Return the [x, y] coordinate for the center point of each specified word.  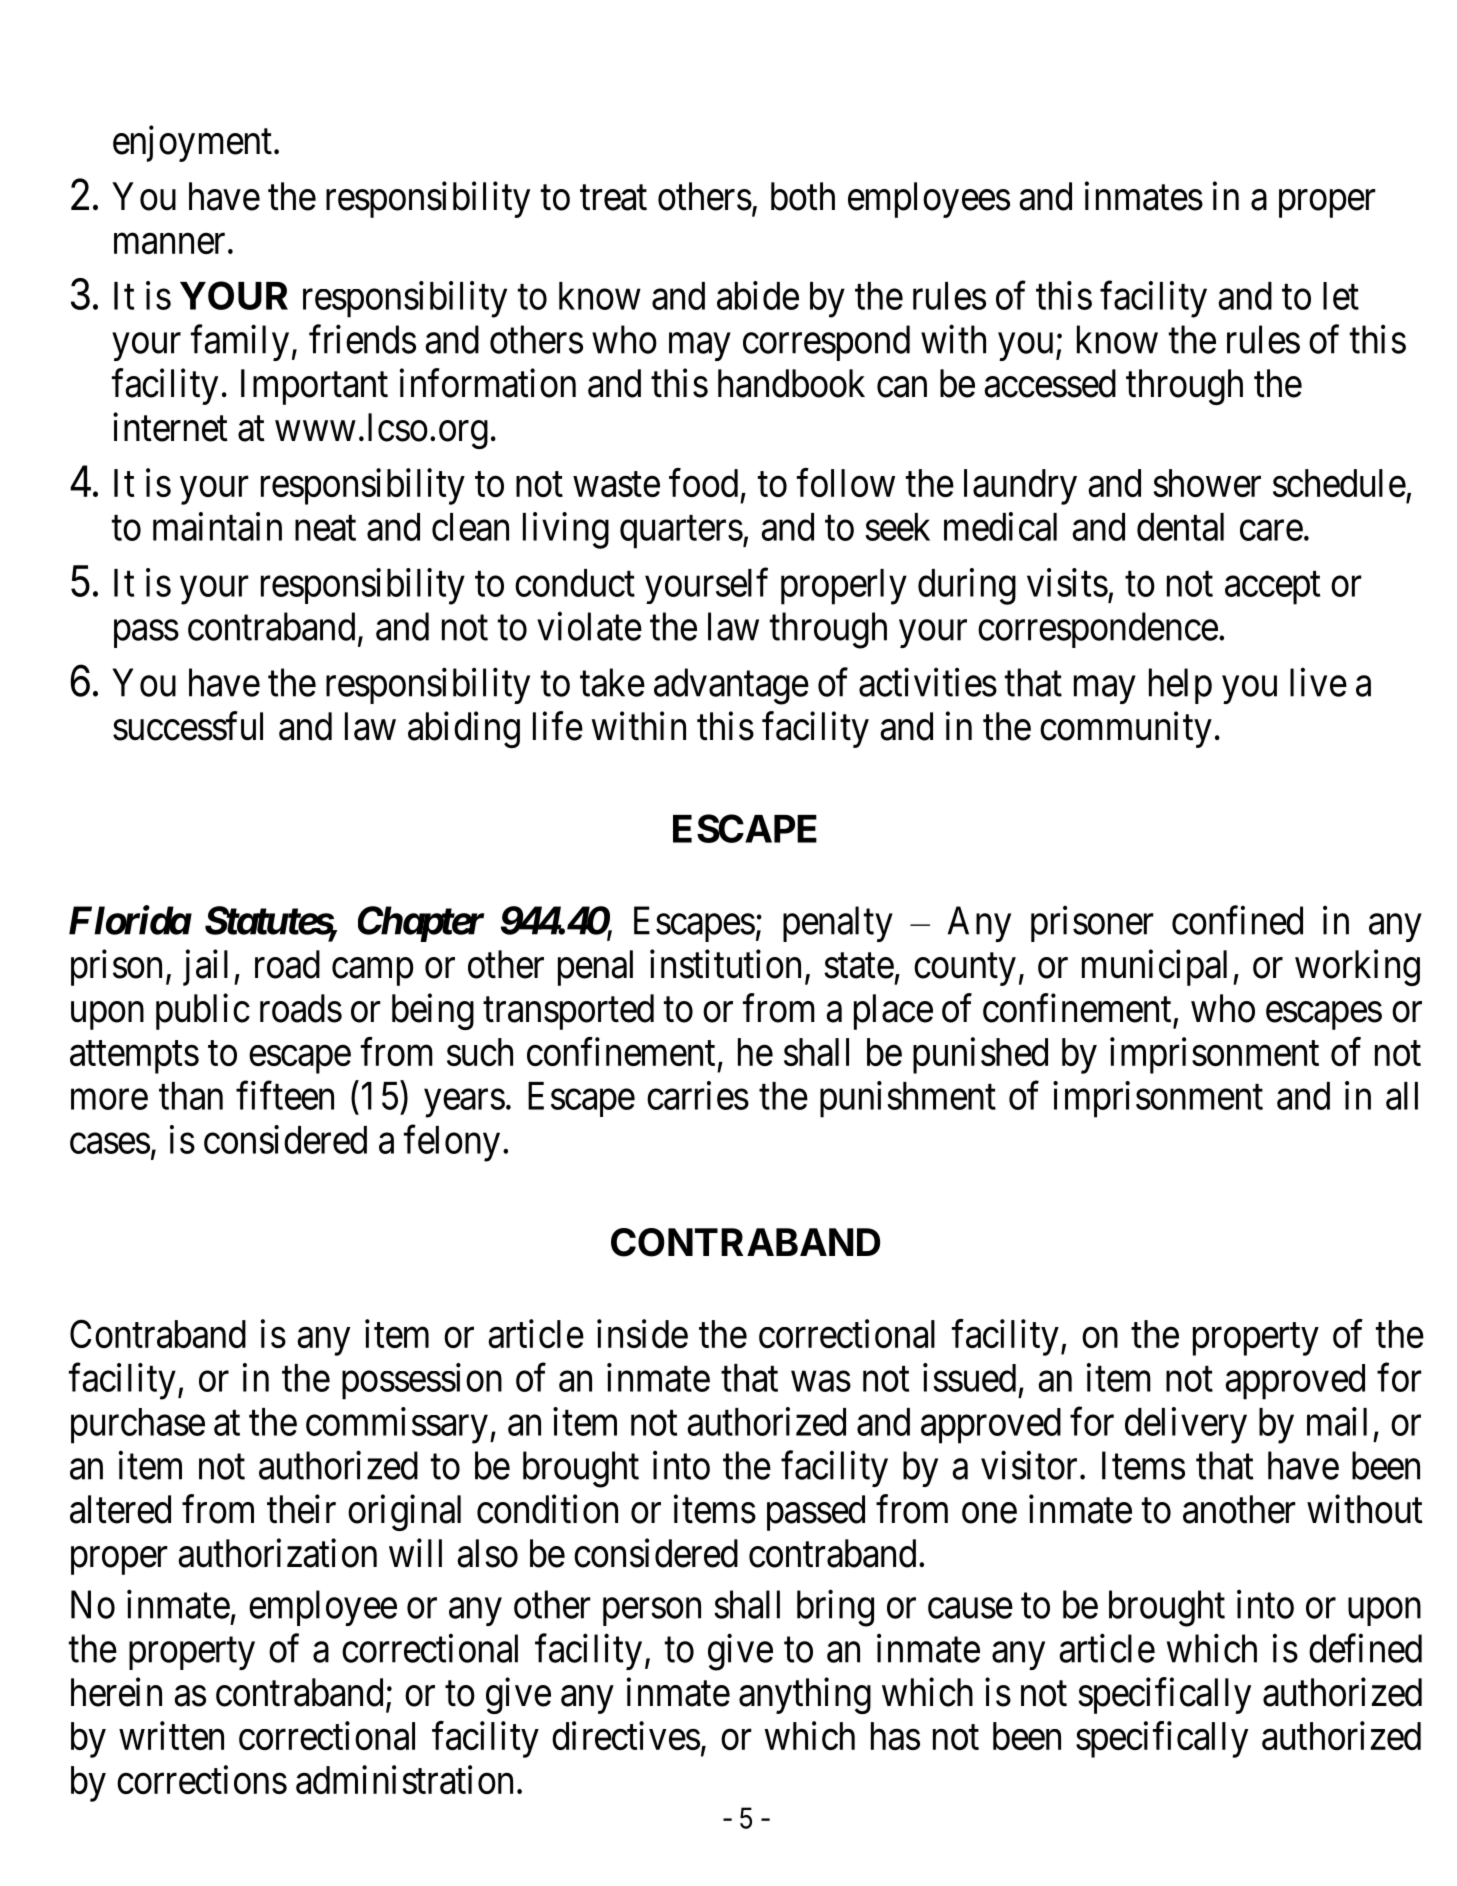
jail [205, 968]
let [1341, 296]
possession [422, 1381]
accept [1272, 588]
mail [1337, 1421]
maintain [217, 526]
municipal [1154, 968]
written [171, 1735]
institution [725, 964]
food [703, 482]
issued [969, 1377]
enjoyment [192, 144]
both [803, 196]
